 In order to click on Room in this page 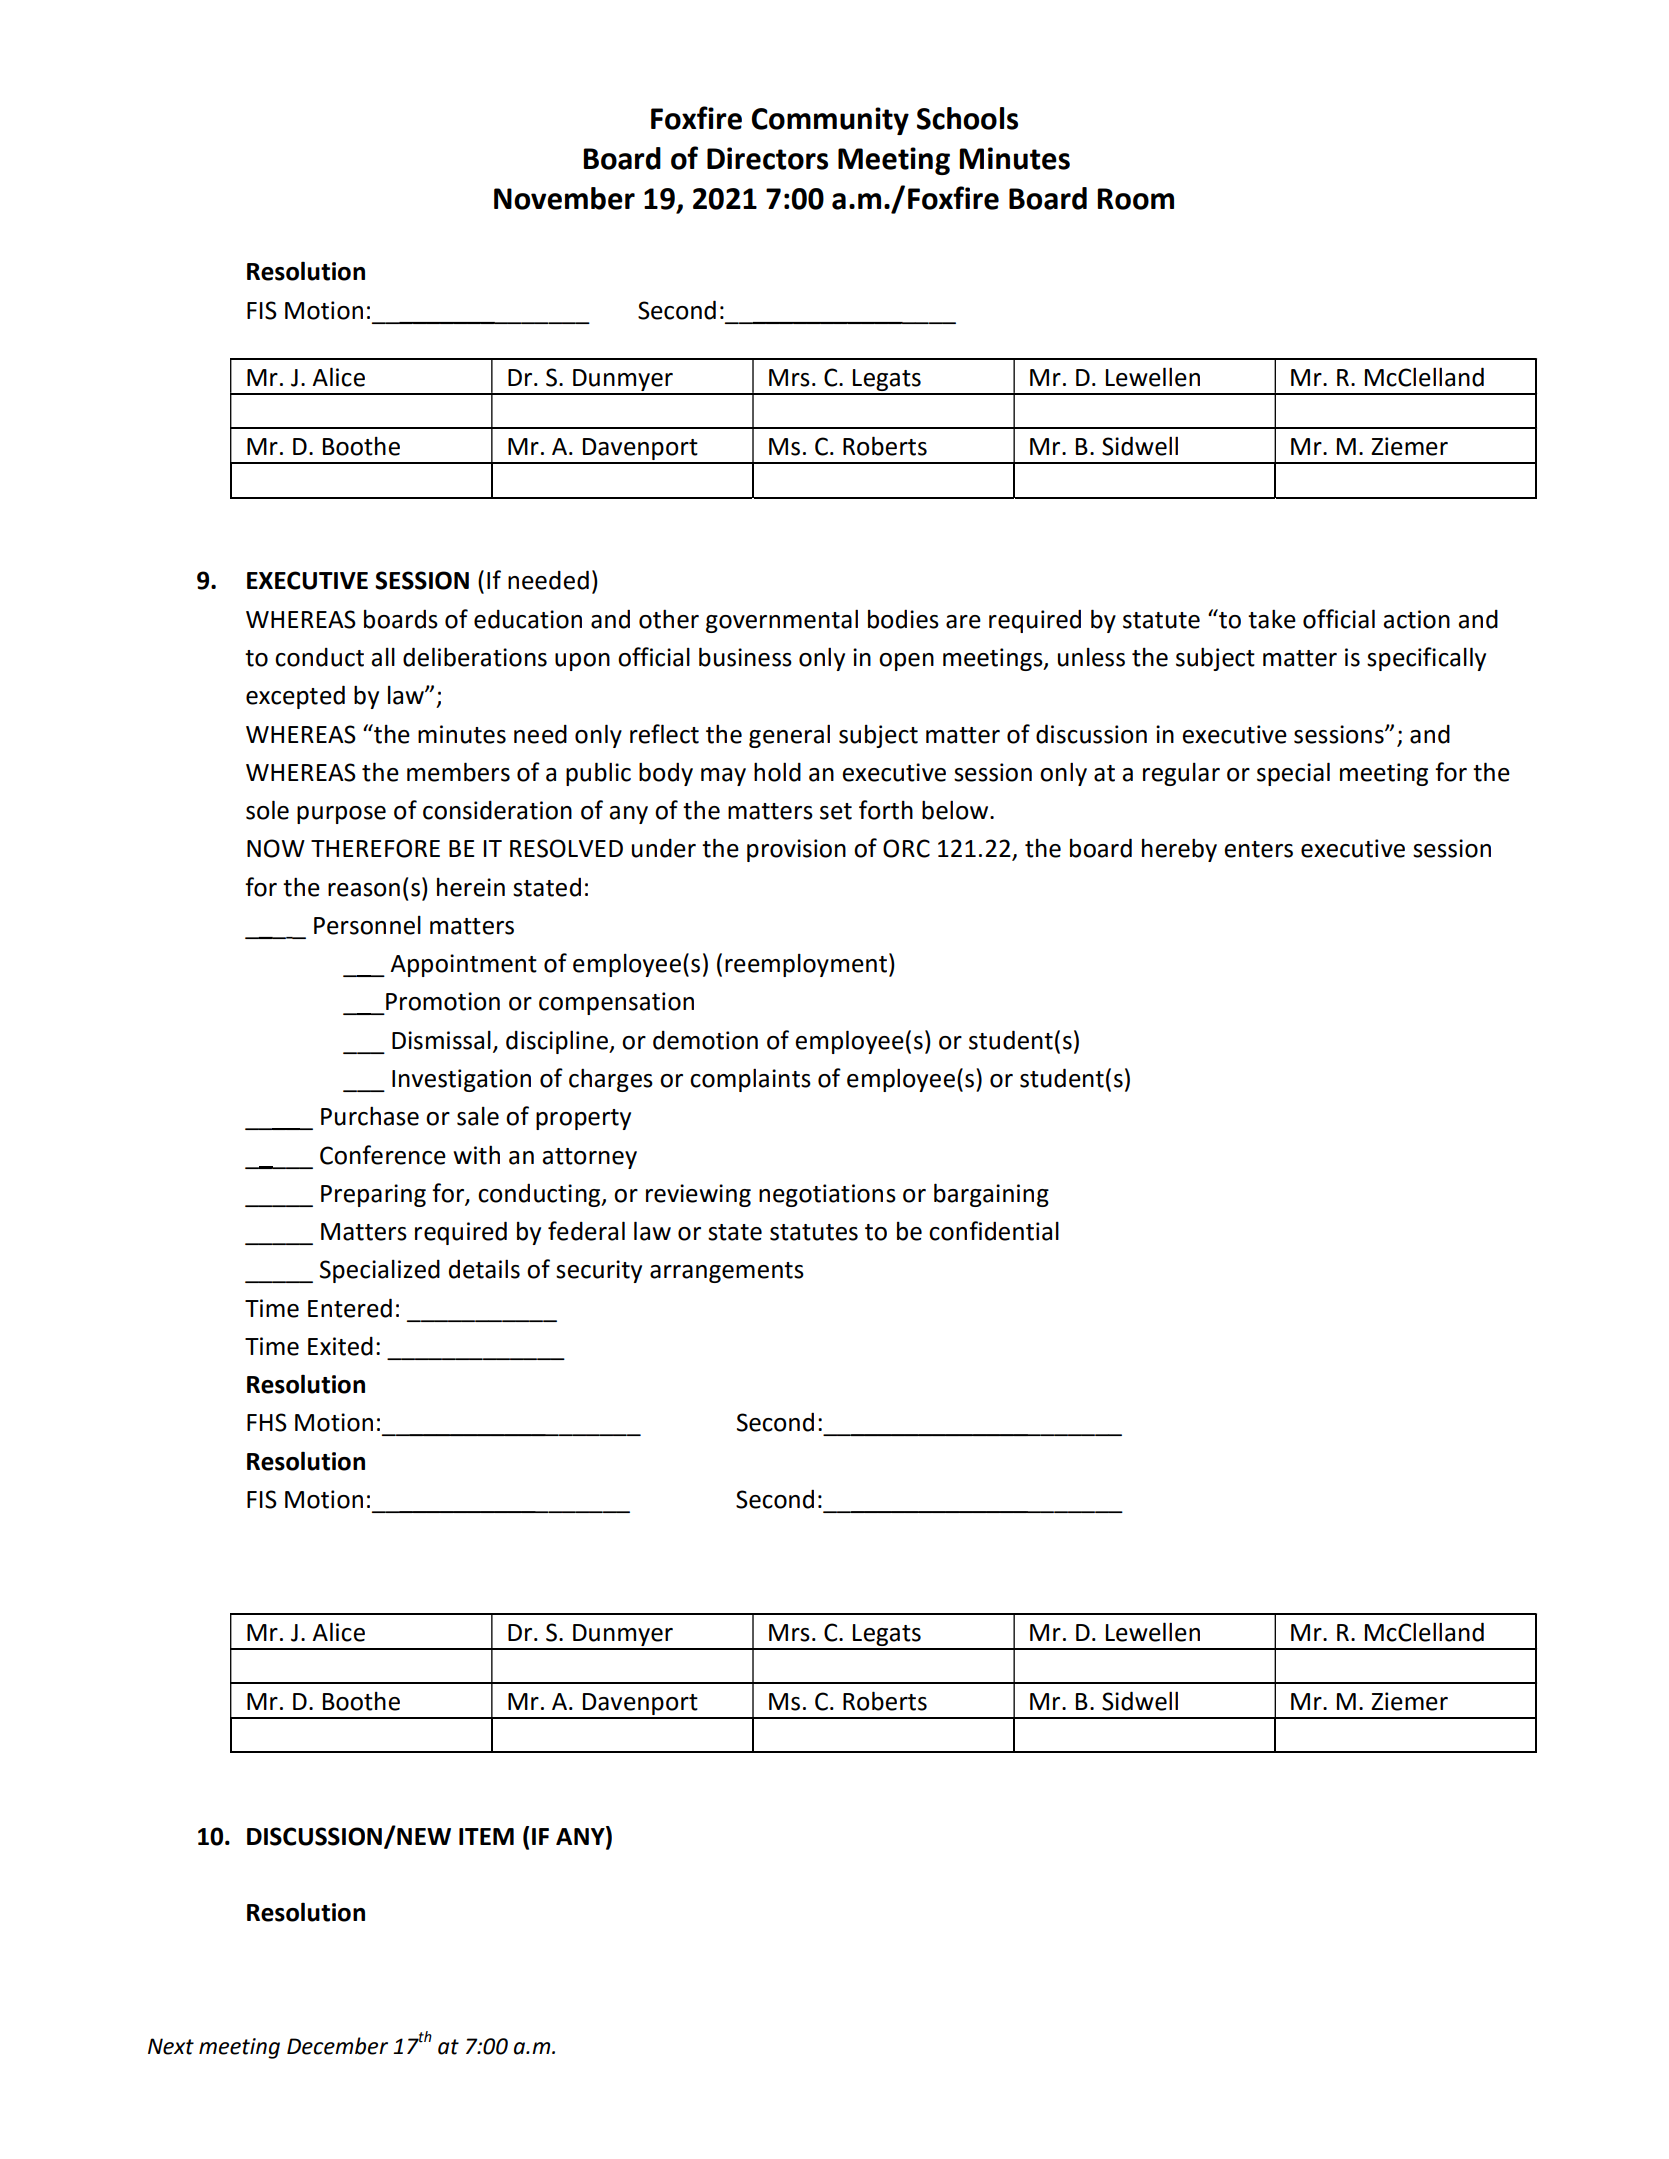, I will do `click(1135, 199)`.
